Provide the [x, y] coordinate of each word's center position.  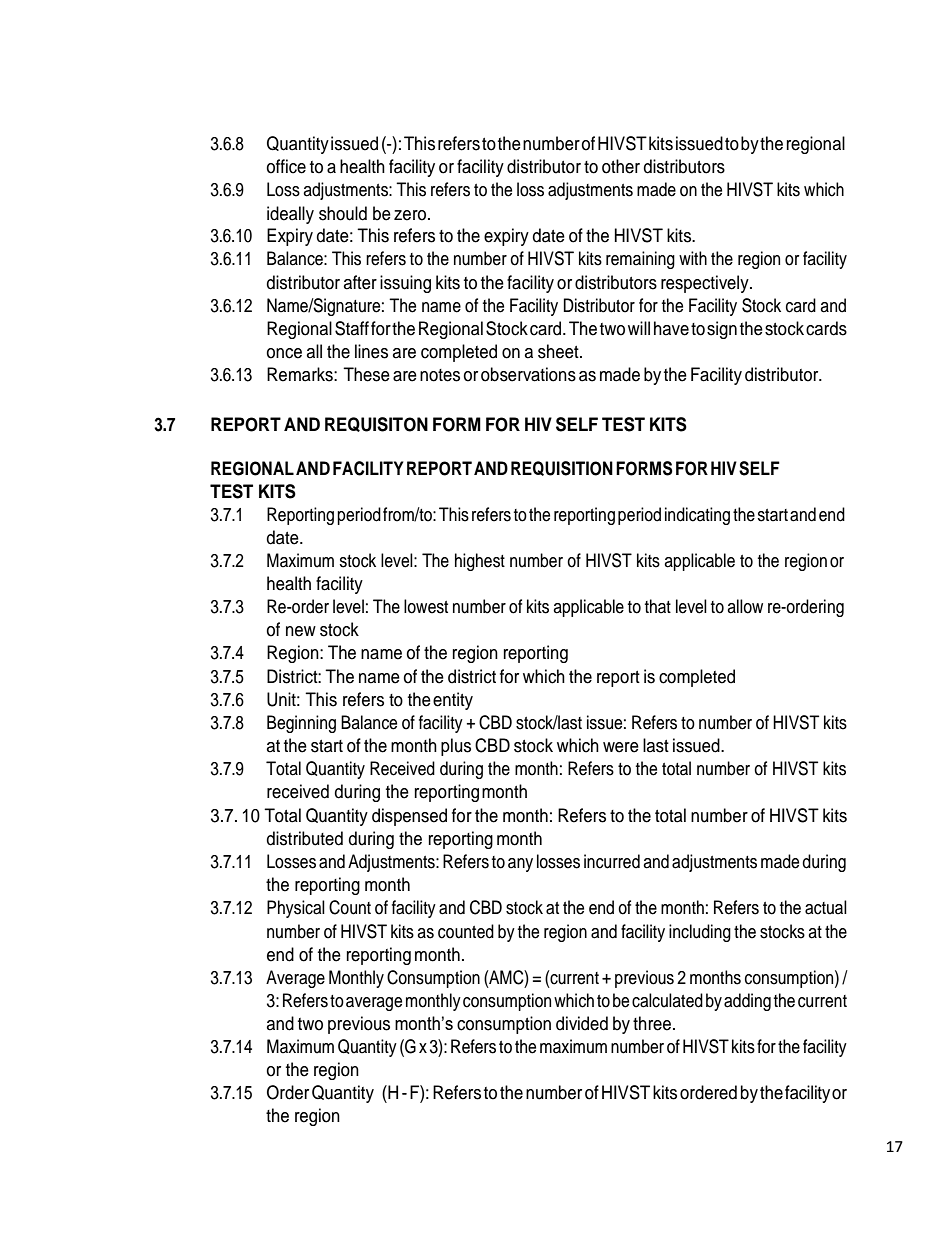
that [658, 606]
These [366, 374]
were [621, 747]
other [621, 166]
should [343, 213]
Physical [296, 909]
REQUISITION [562, 468]
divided [582, 1023]
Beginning [301, 724]
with [693, 258]
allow [745, 606]
